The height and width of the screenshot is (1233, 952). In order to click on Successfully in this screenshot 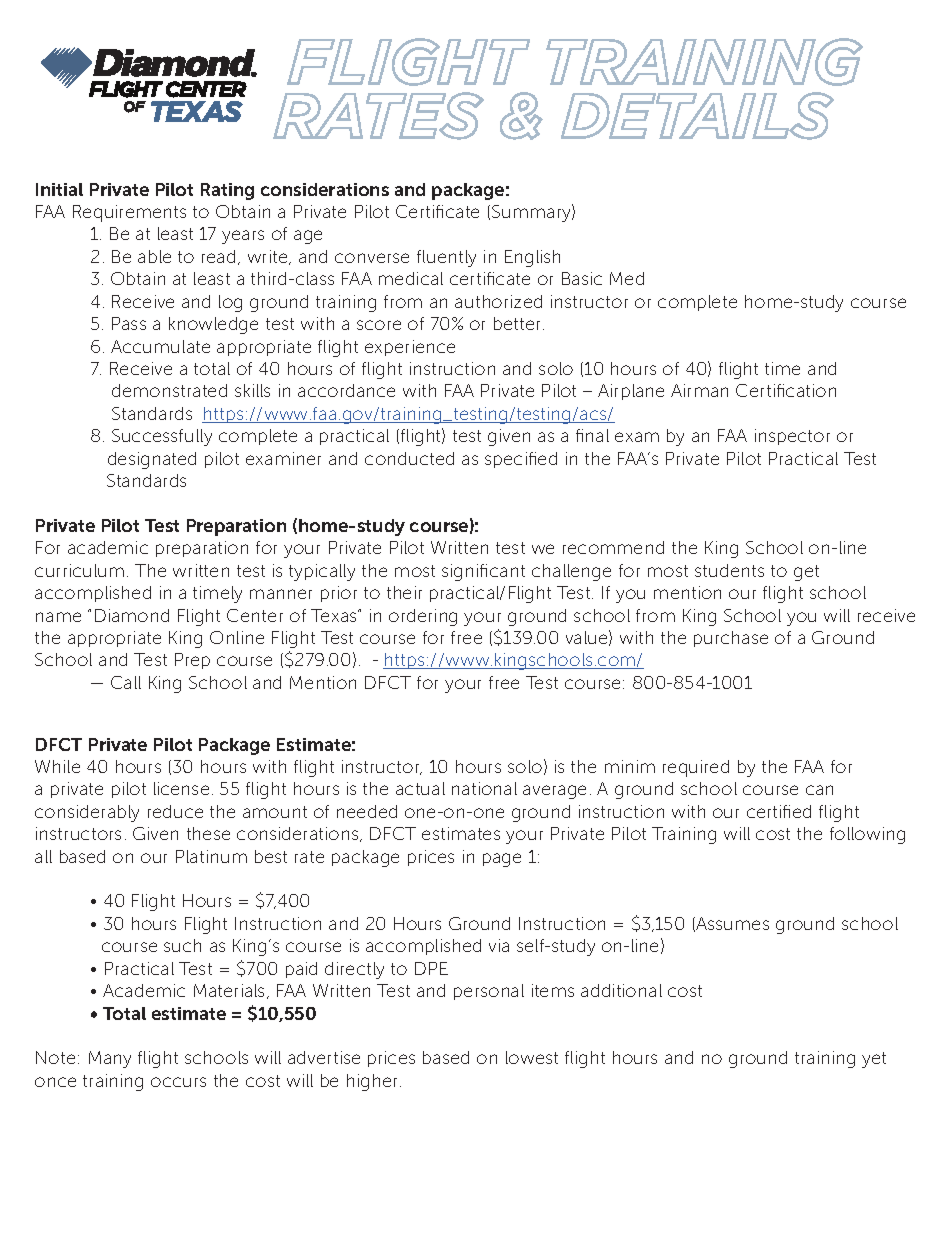, I will do `click(162, 437)`.
